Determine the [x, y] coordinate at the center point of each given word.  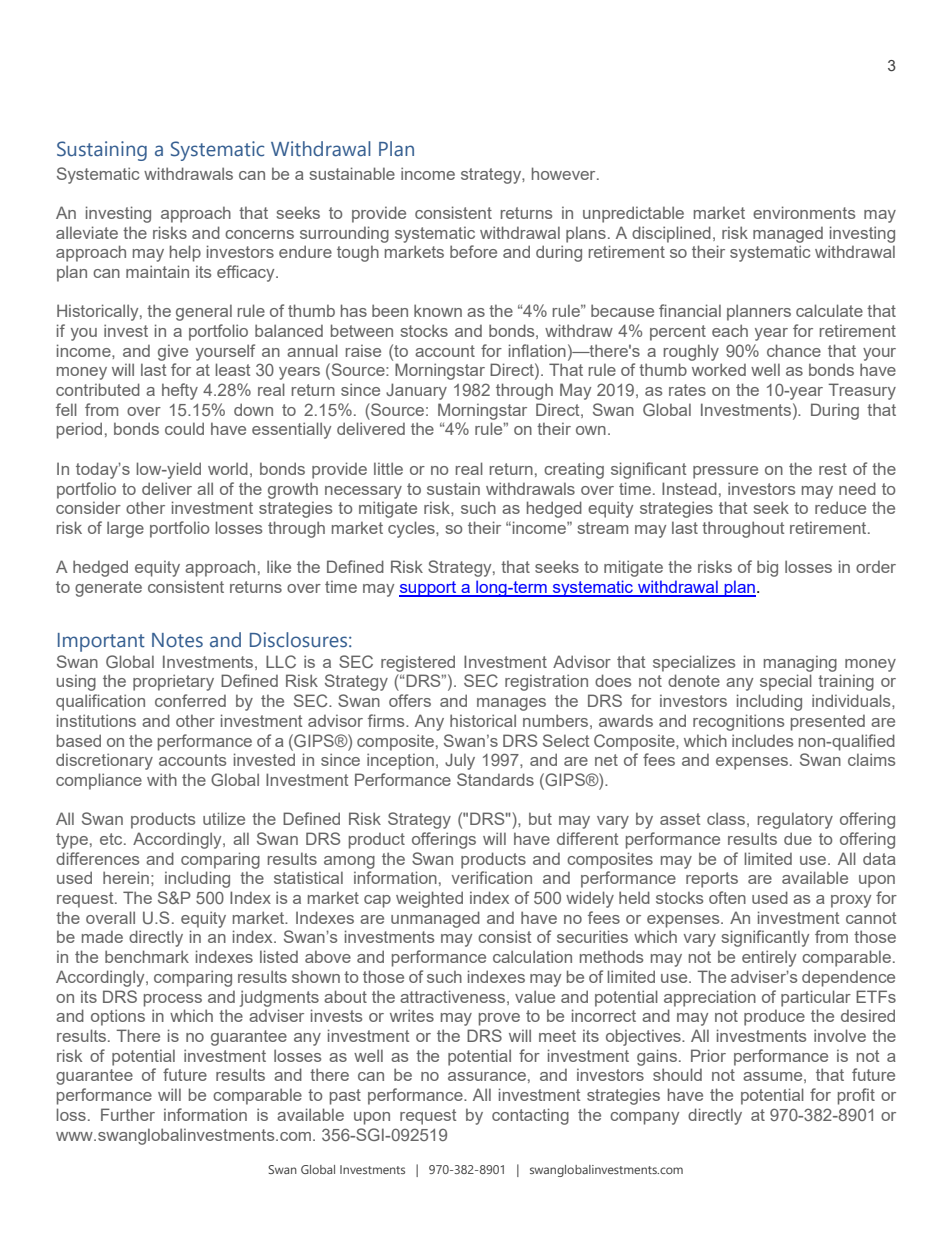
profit [856, 1096]
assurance [487, 1076]
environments [804, 212]
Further [128, 1114]
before [473, 251]
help [185, 253]
